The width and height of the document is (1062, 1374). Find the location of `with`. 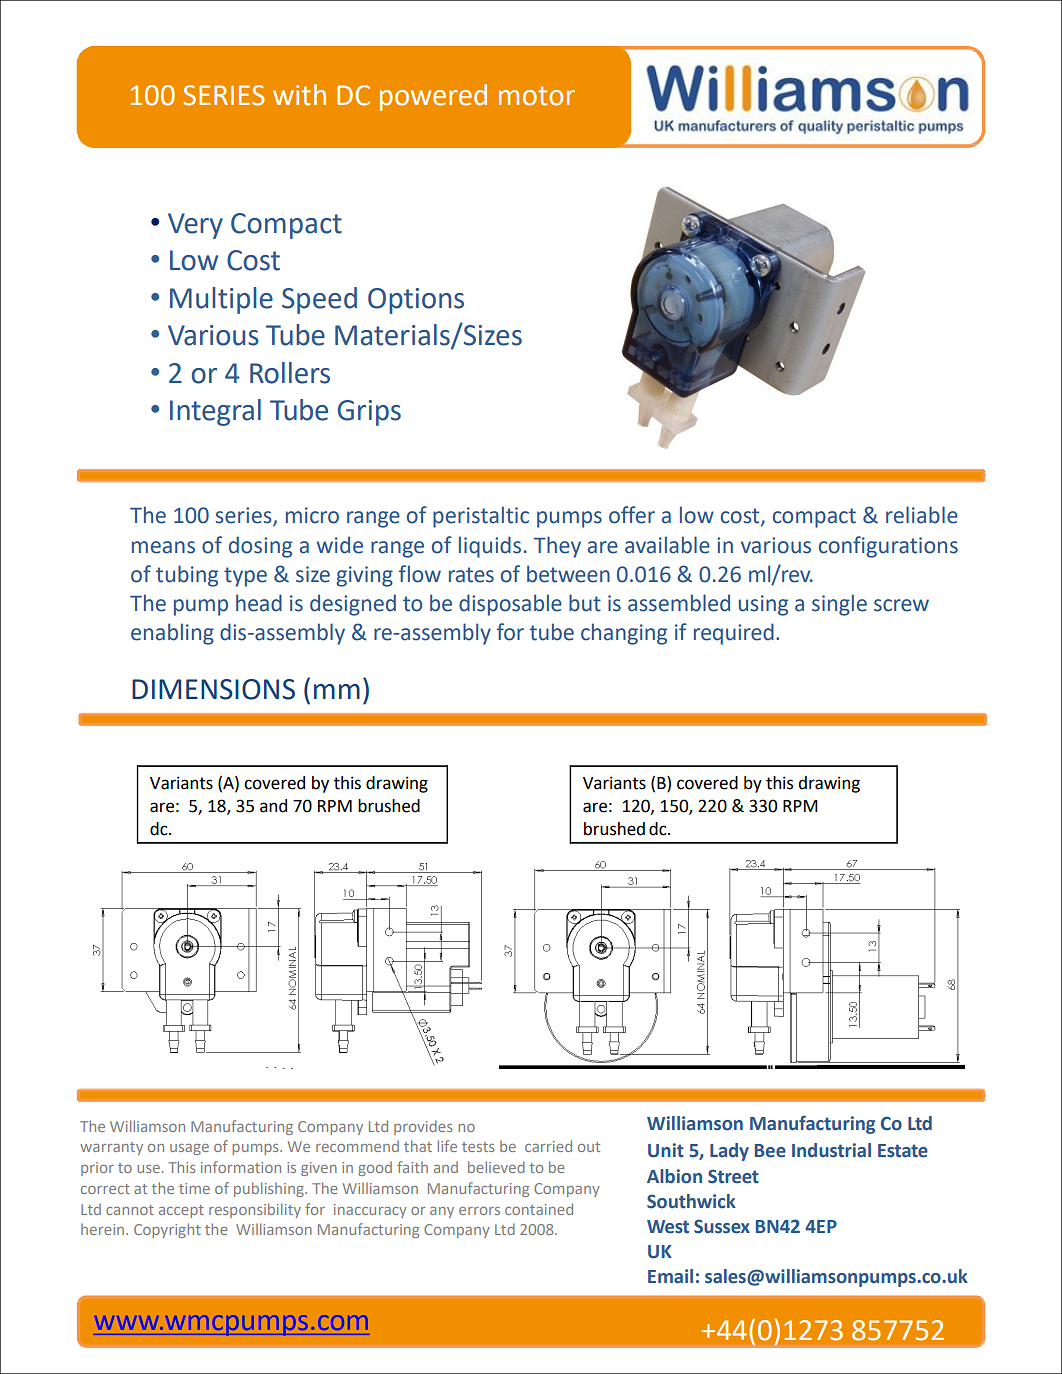

with is located at coordinates (299, 95).
